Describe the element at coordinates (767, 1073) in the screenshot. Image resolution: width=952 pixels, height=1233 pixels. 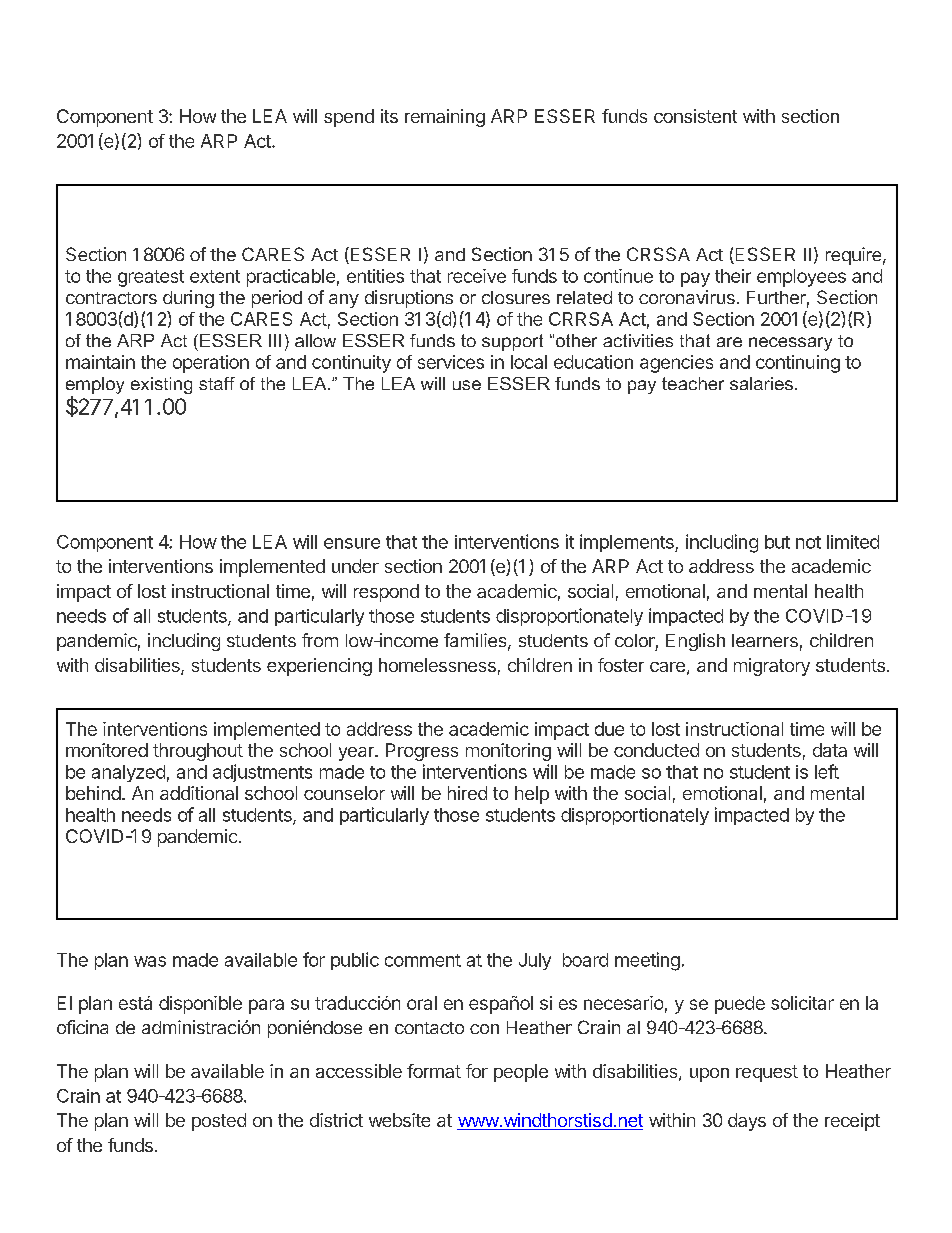
I see `request` at that location.
